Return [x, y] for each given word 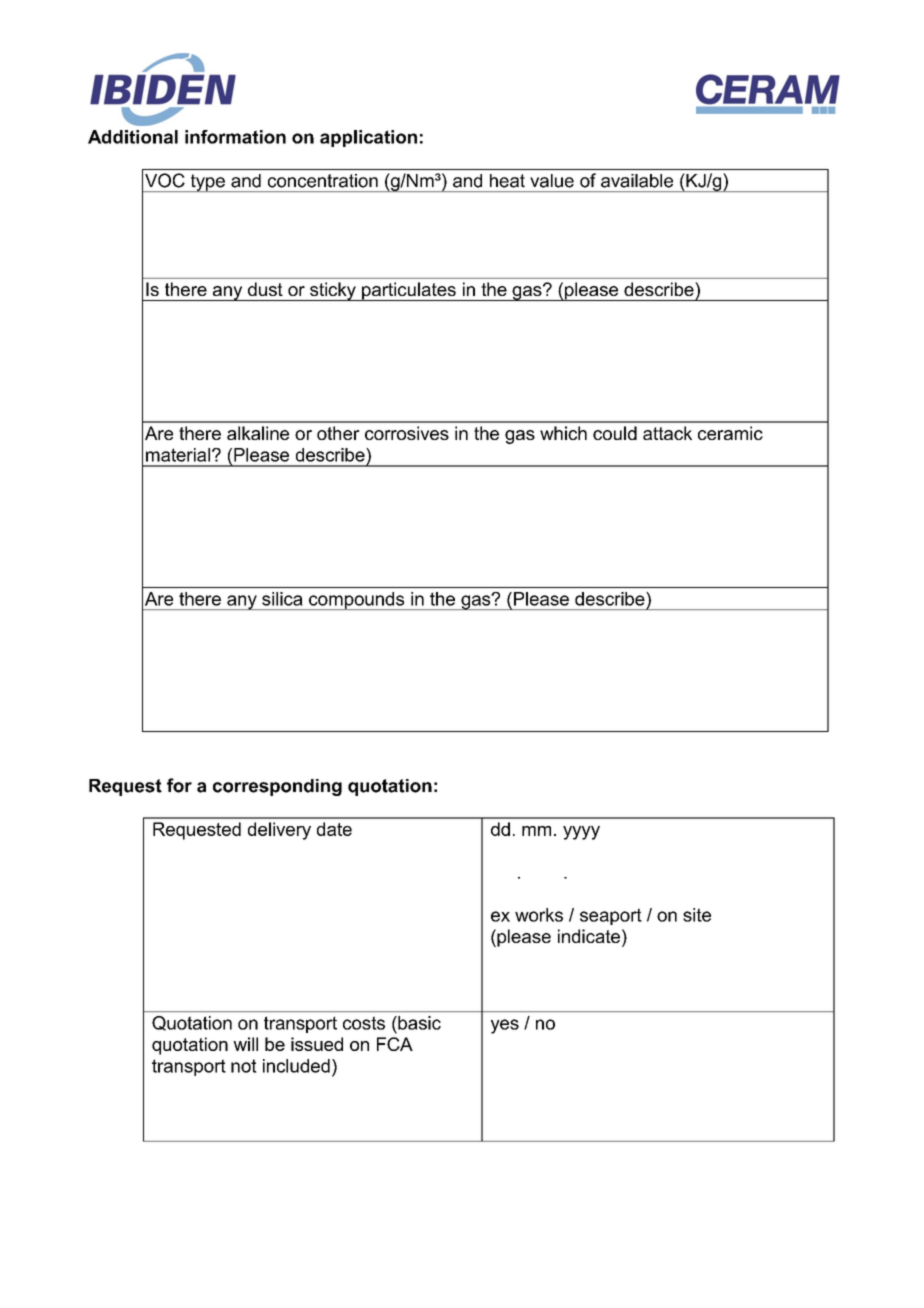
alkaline [258, 433]
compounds [357, 601]
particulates [409, 291]
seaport [611, 916]
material [178, 455]
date [334, 829]
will [245, 1044]
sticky [333, 291]
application [368, 138]
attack [667, 433]
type [207, 183]
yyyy [581, 833]
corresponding [277, 787]
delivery [279, 831]
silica [282, 599]
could [615, 433]
